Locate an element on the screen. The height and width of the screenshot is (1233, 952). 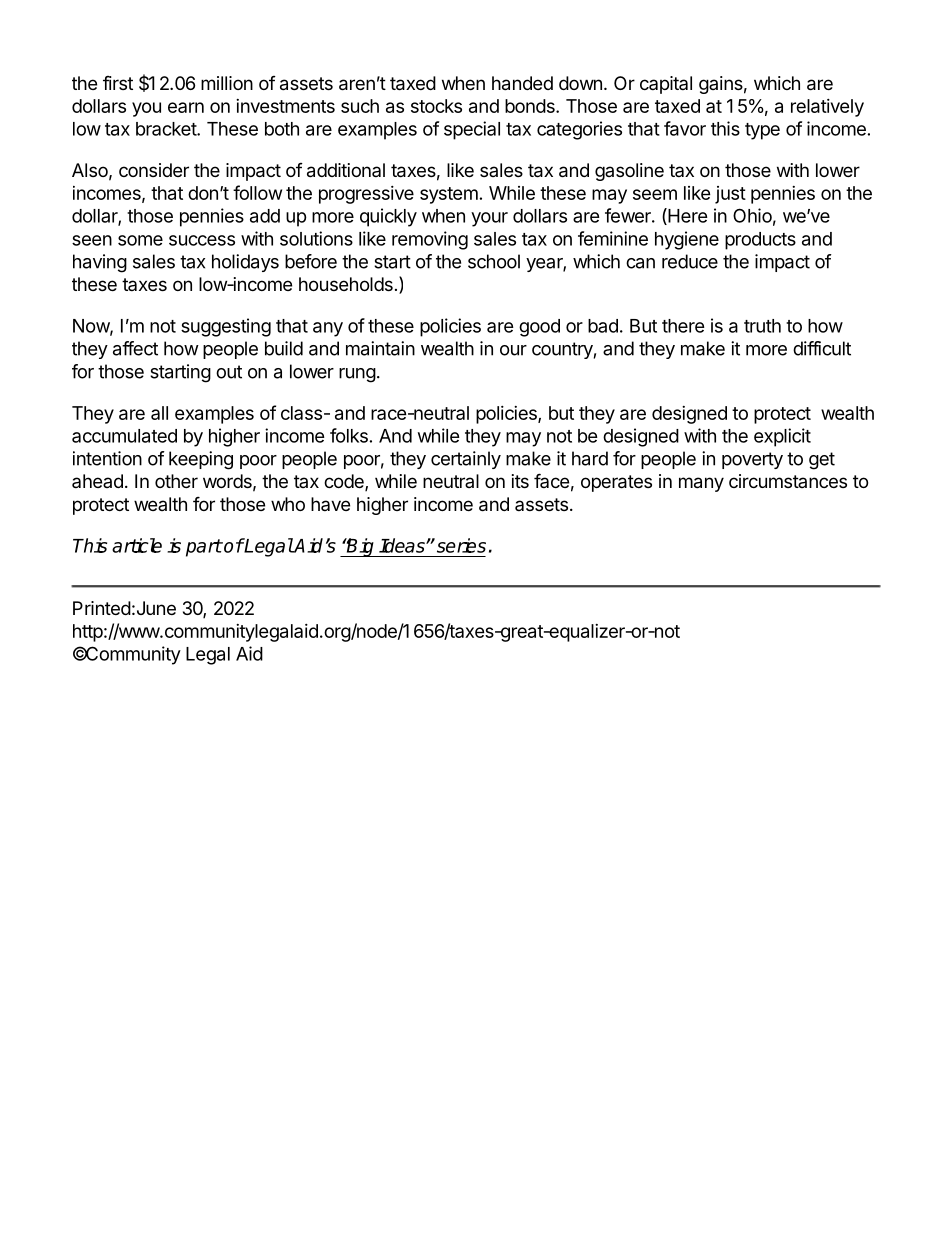
stocks is located at coordinates (436, 106).
